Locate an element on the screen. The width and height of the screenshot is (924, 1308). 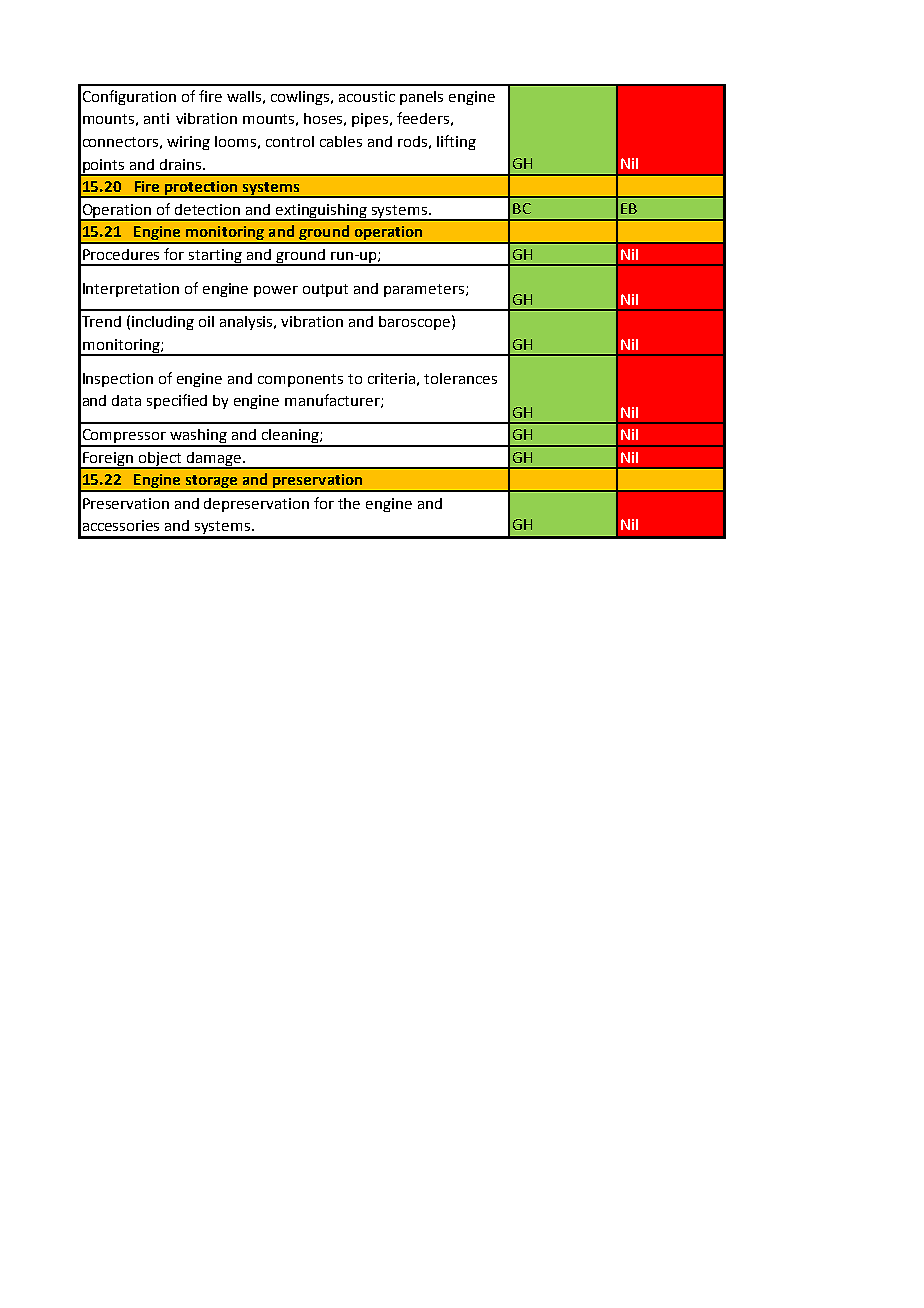
tolerances is located at coordinates (460, 378).
